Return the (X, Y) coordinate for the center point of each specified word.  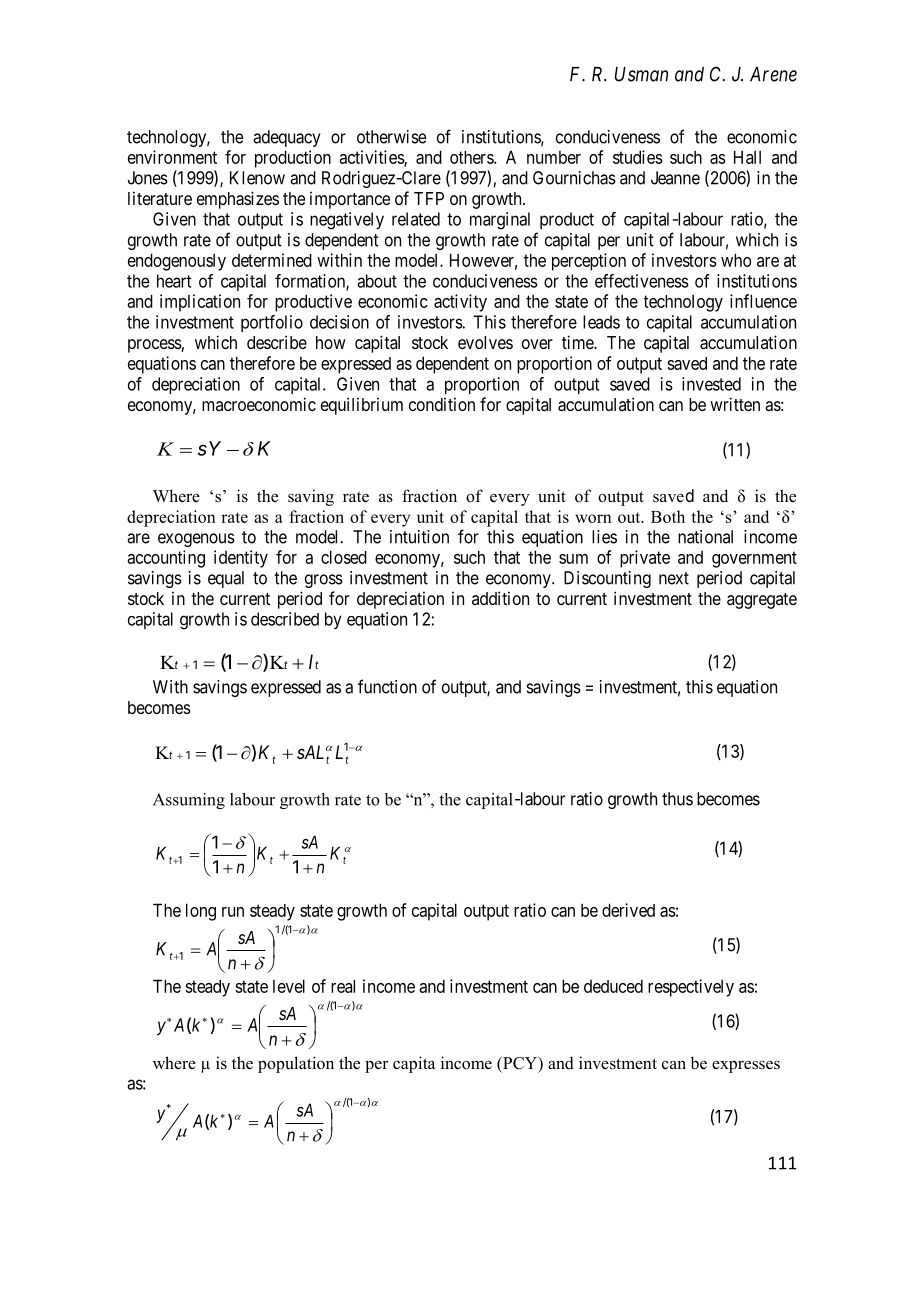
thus (677, 799)
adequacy (287, 138)
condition (442, 404)
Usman (641, 74)
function (387, 686)
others (472, 157)
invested (711, 384)
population (296, 1064)
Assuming (189, 801)
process (155, 346)
